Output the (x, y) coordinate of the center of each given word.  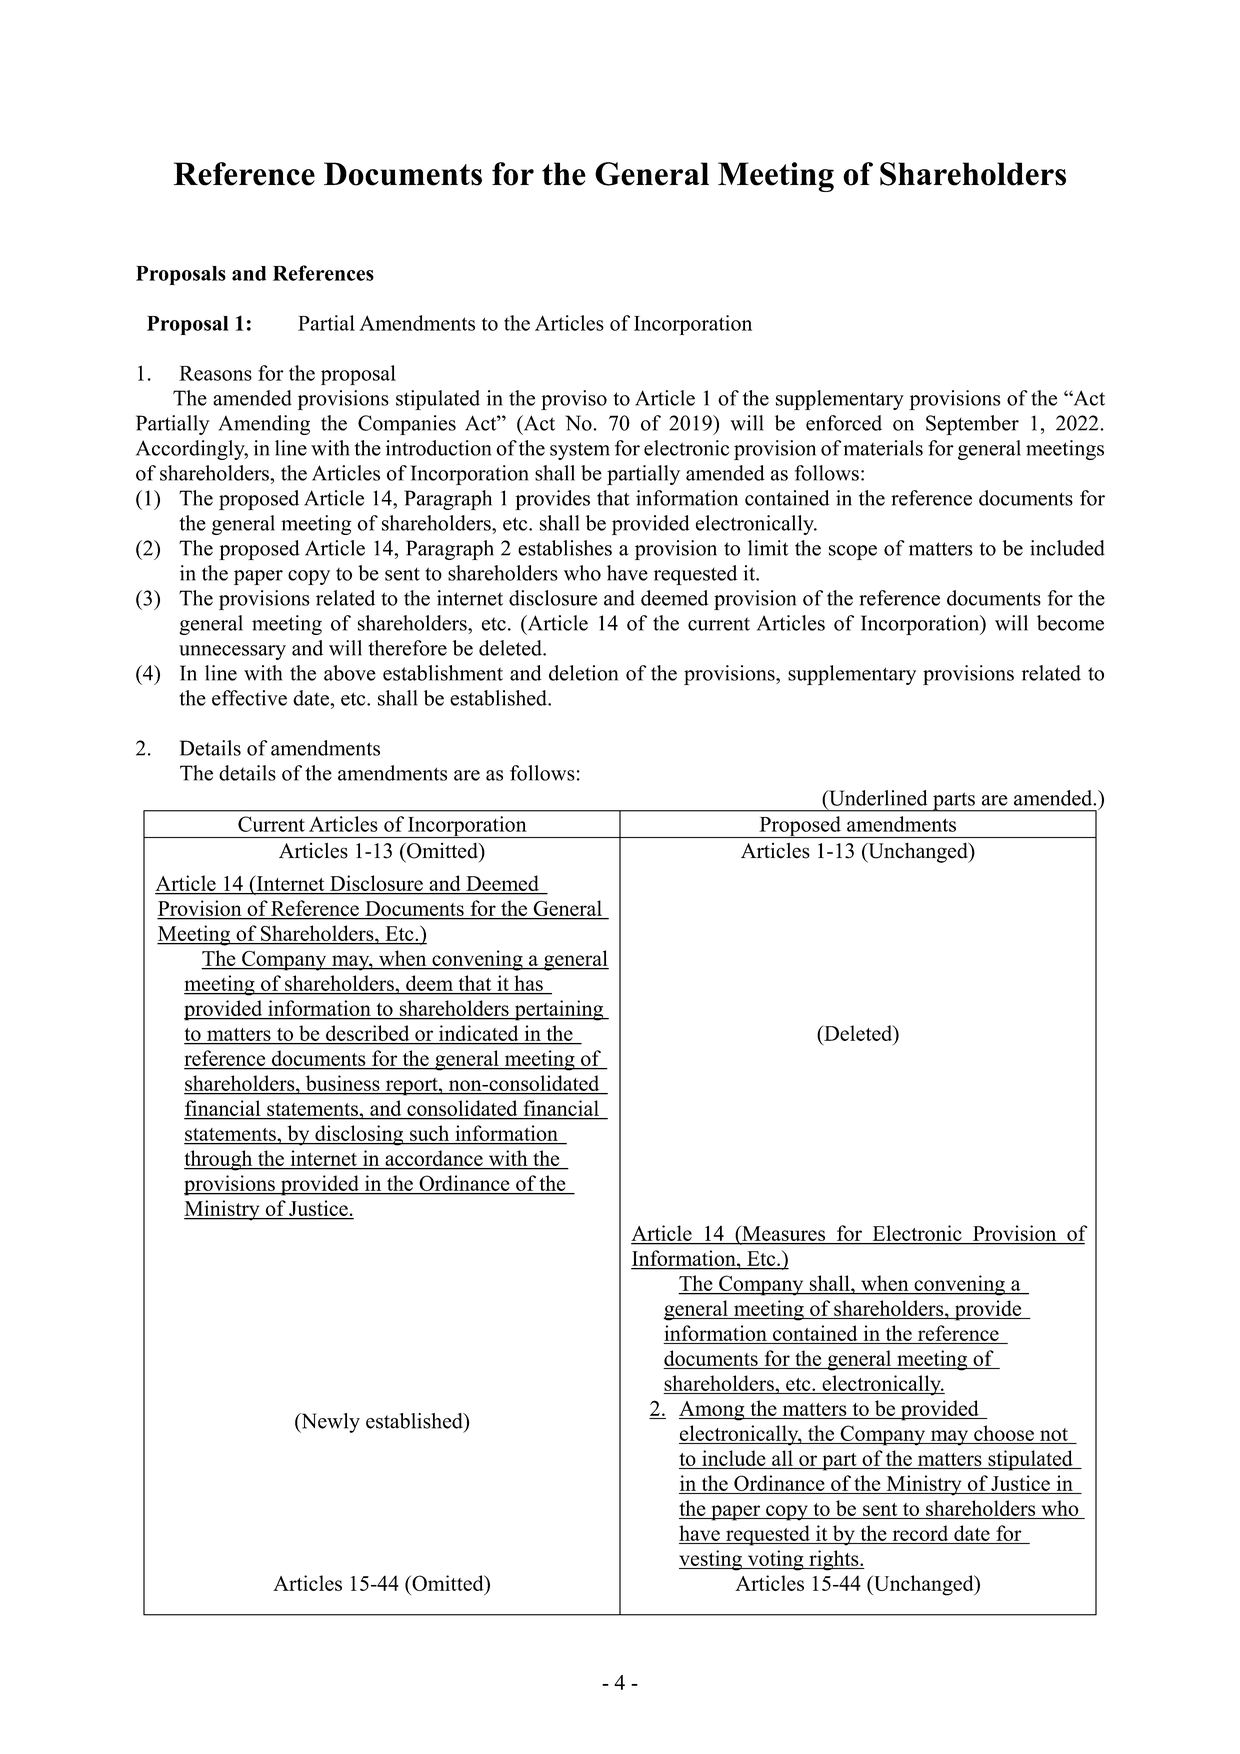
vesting (711, 1560)
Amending (264, 425)
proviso (574, 400)
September (972, 425)
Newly (329, 1423)
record (920, 1533)
